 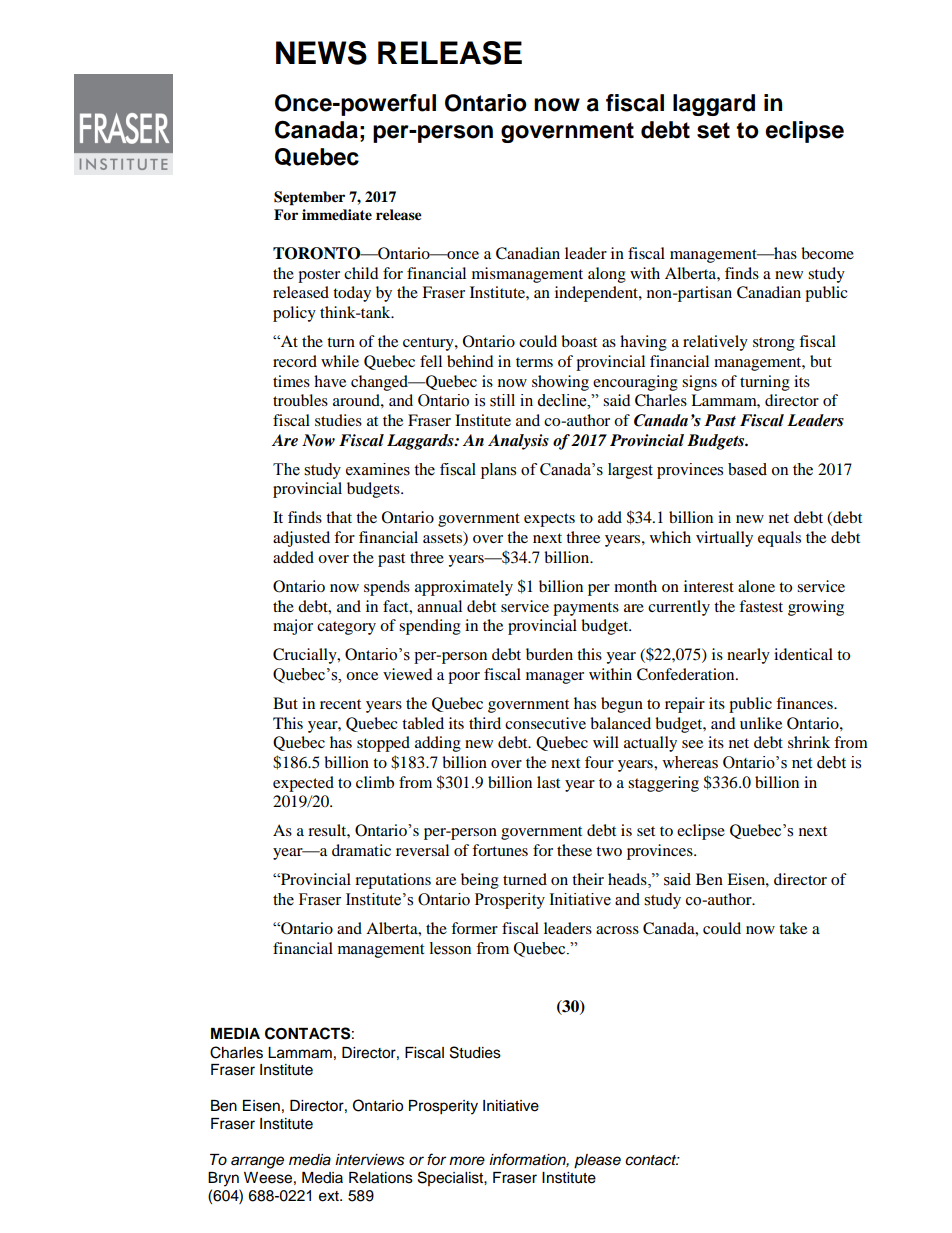 I want to click on NEWS, so click(x=321, y=53).
